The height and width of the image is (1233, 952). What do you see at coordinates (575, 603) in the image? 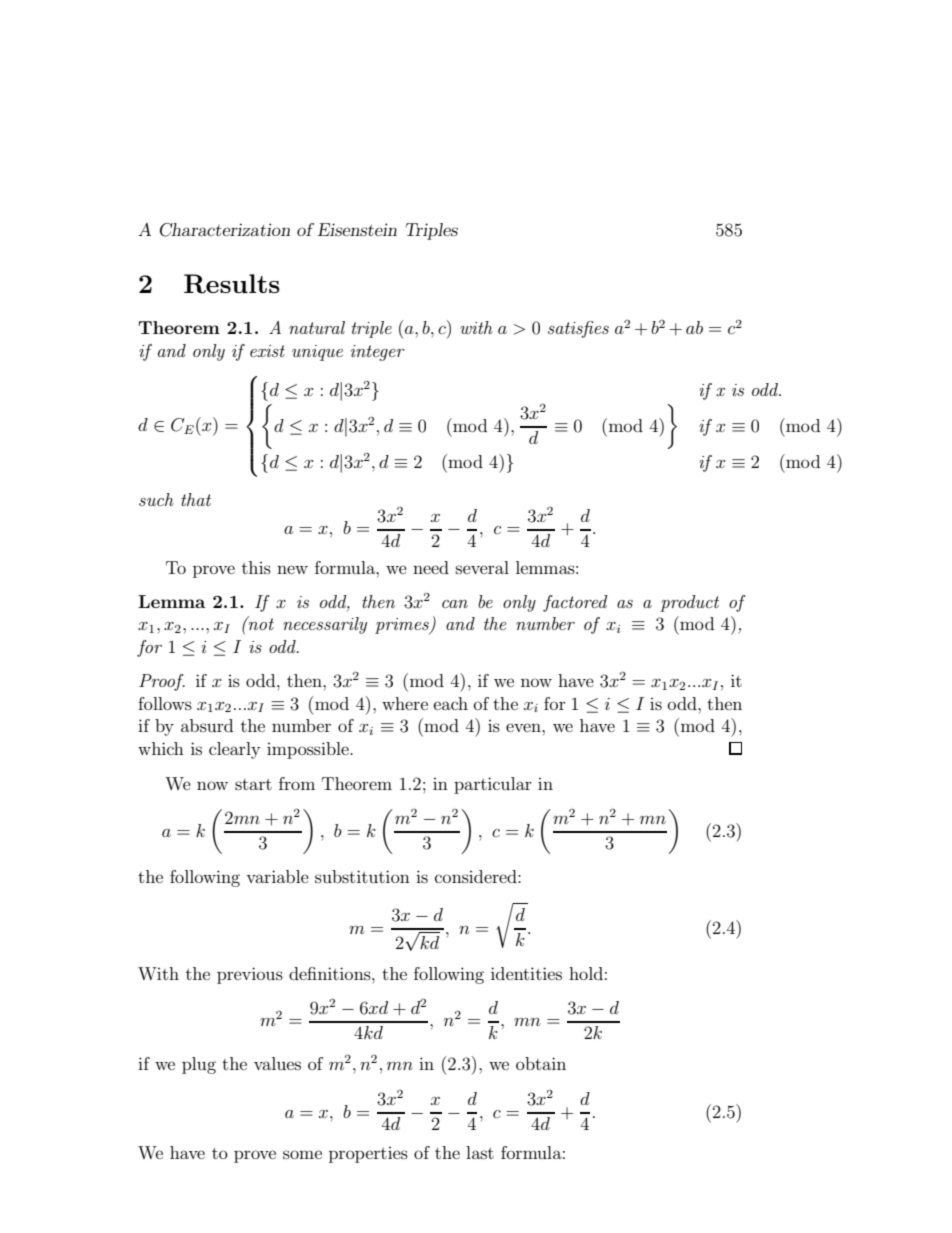
I see `factored` at bounding box center [575, 603].
